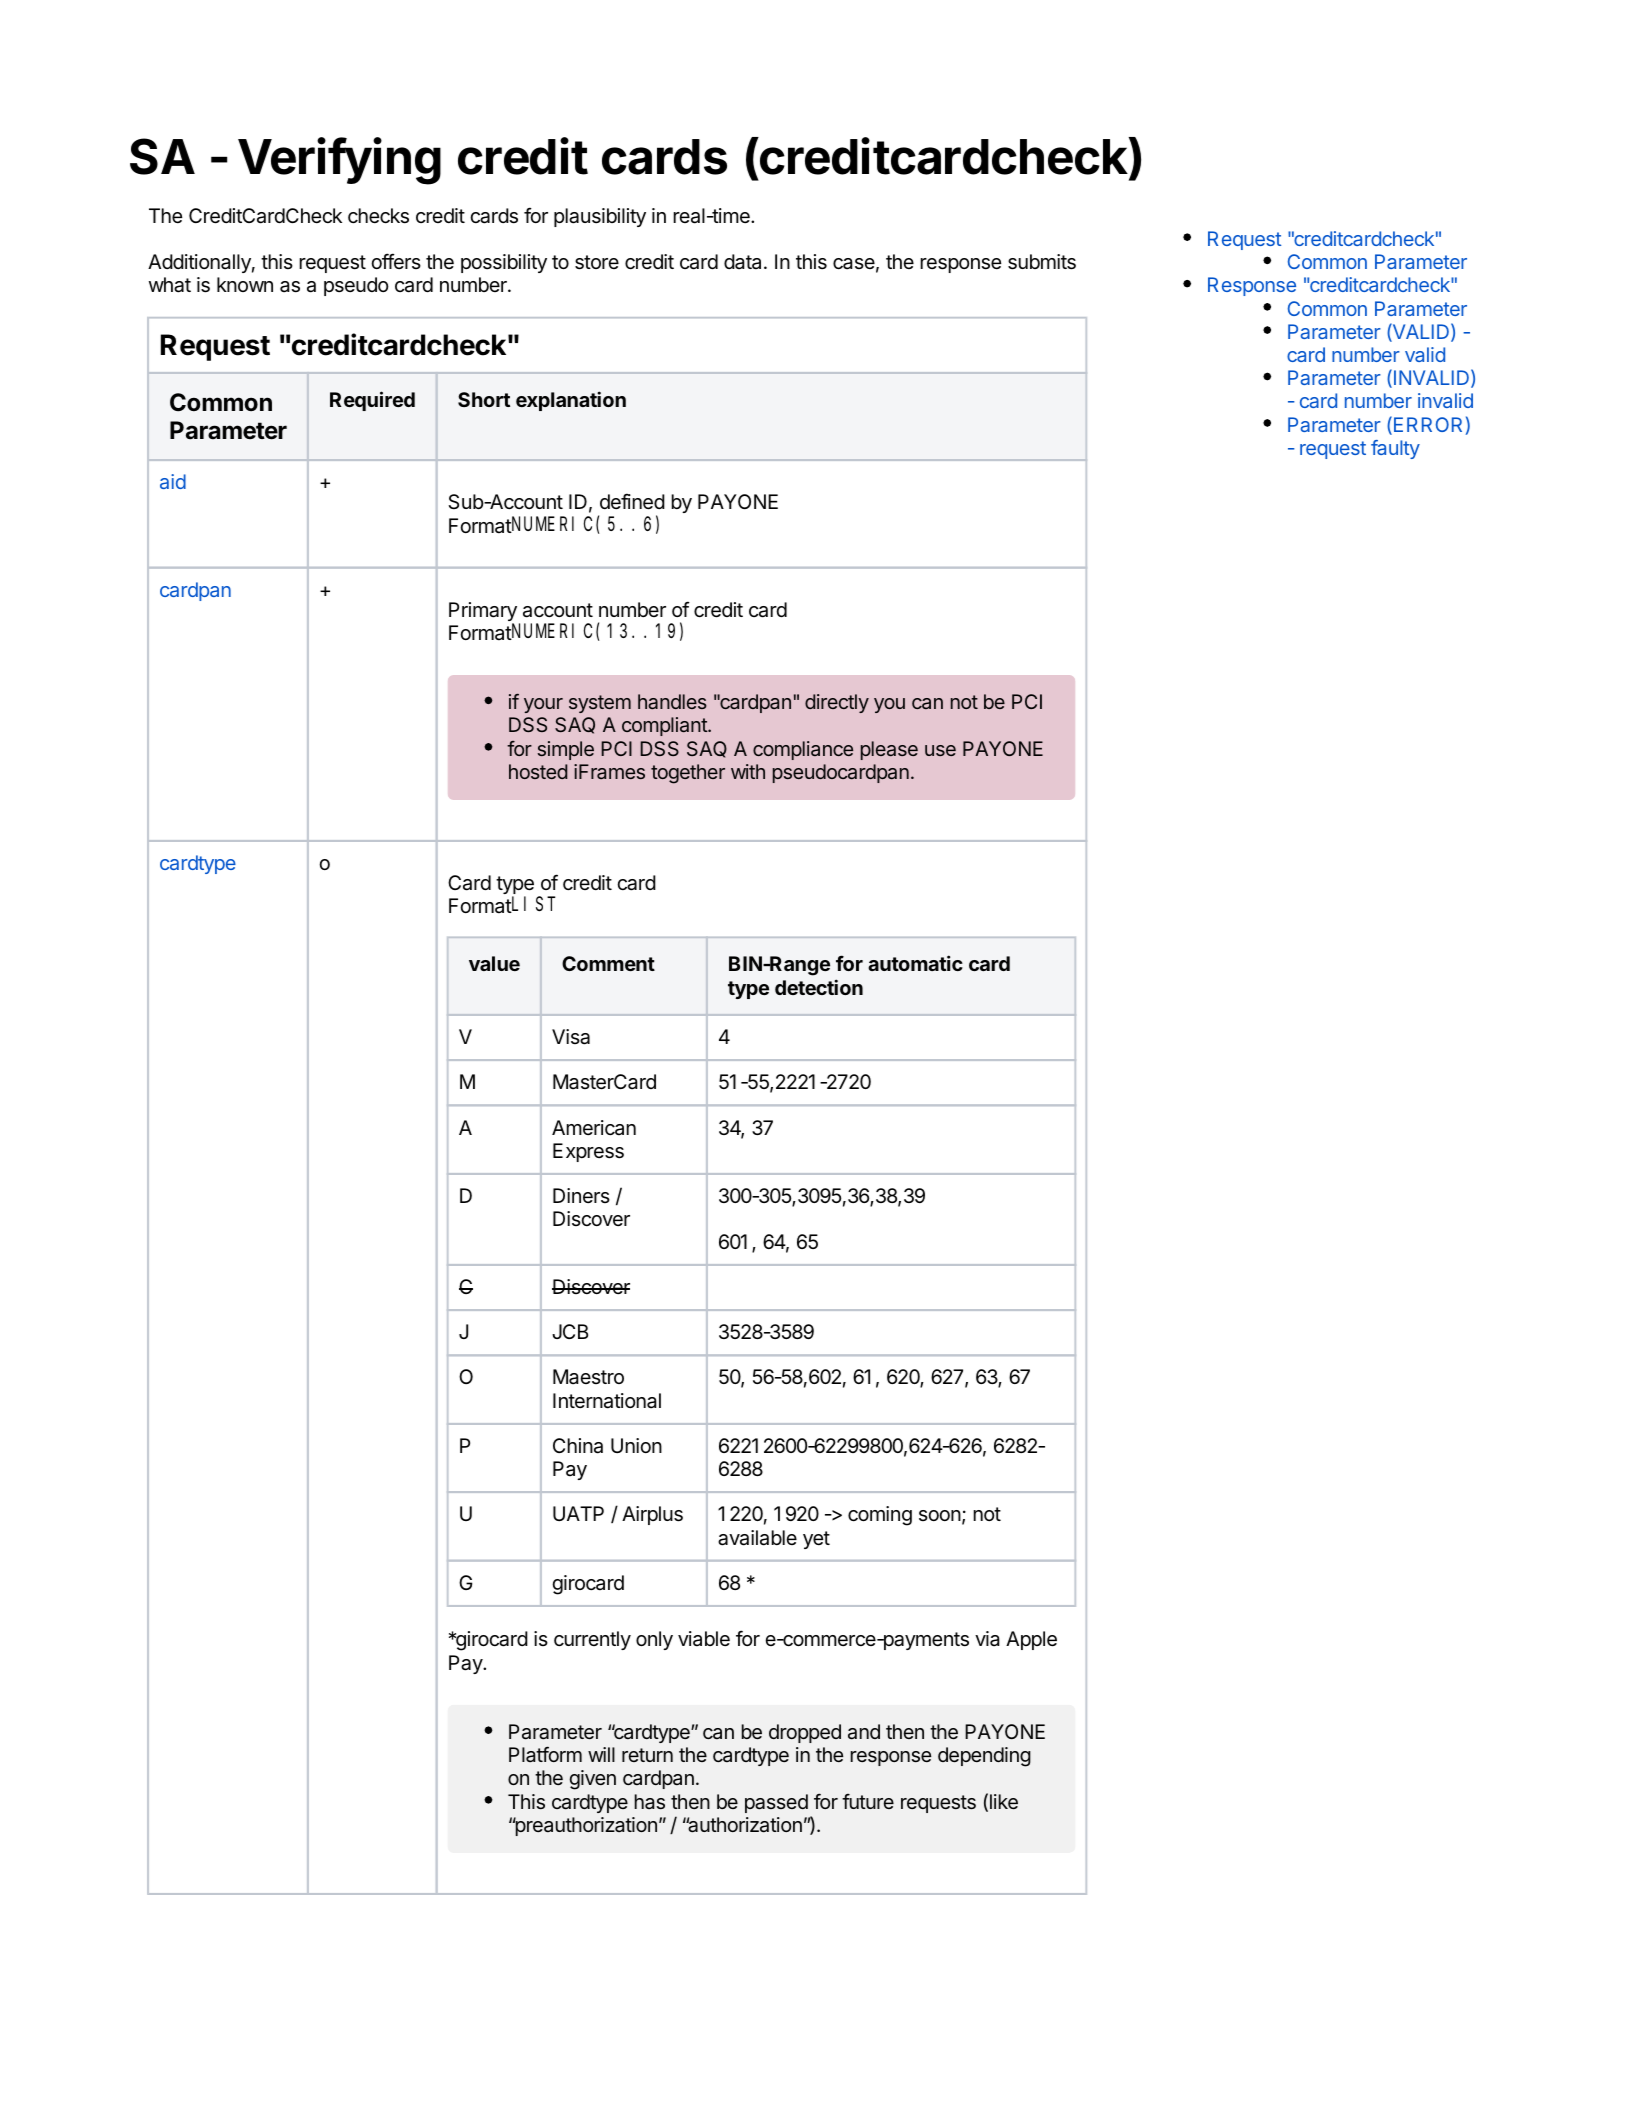 The width and height of the image is (1634, 2114). Describe the element at coordinates (805, 1733) in the image. I see `dropped` at that location.
